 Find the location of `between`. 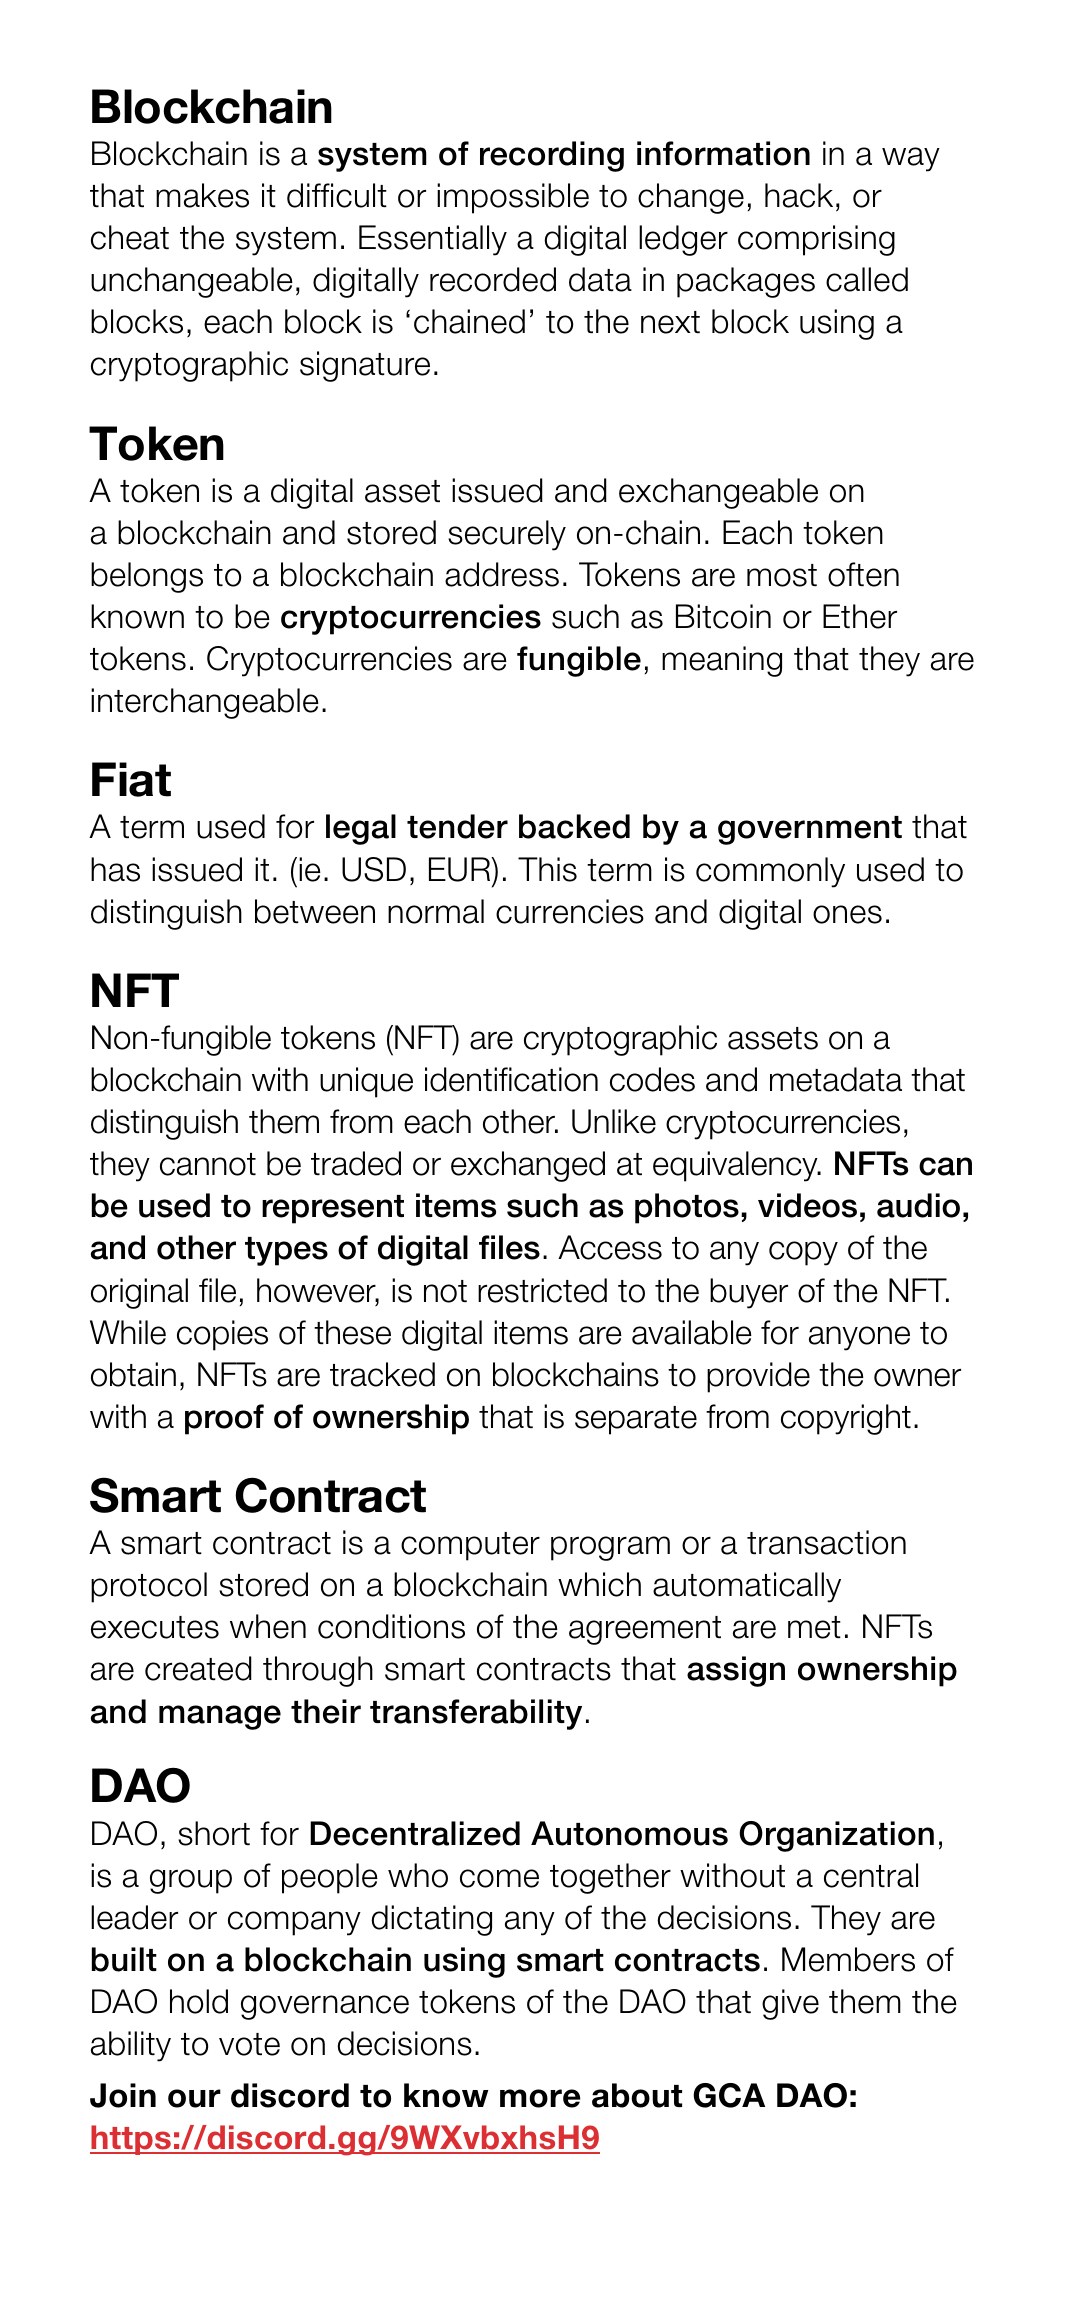

between is located at coordinates (315, 911).
